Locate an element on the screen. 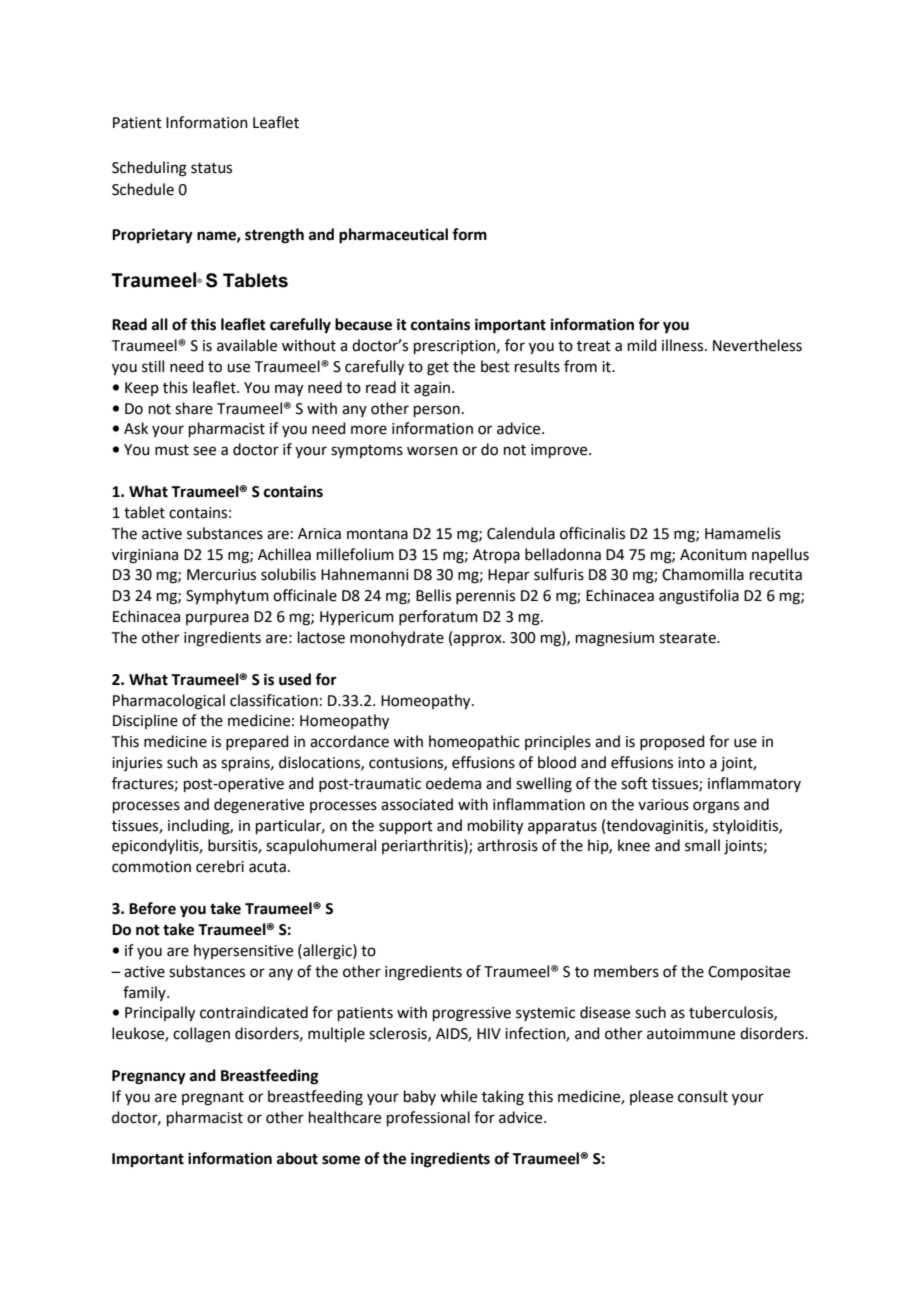 The height and width of the screenshot is (1308, 924). see is located at coordinates (204, 451).
